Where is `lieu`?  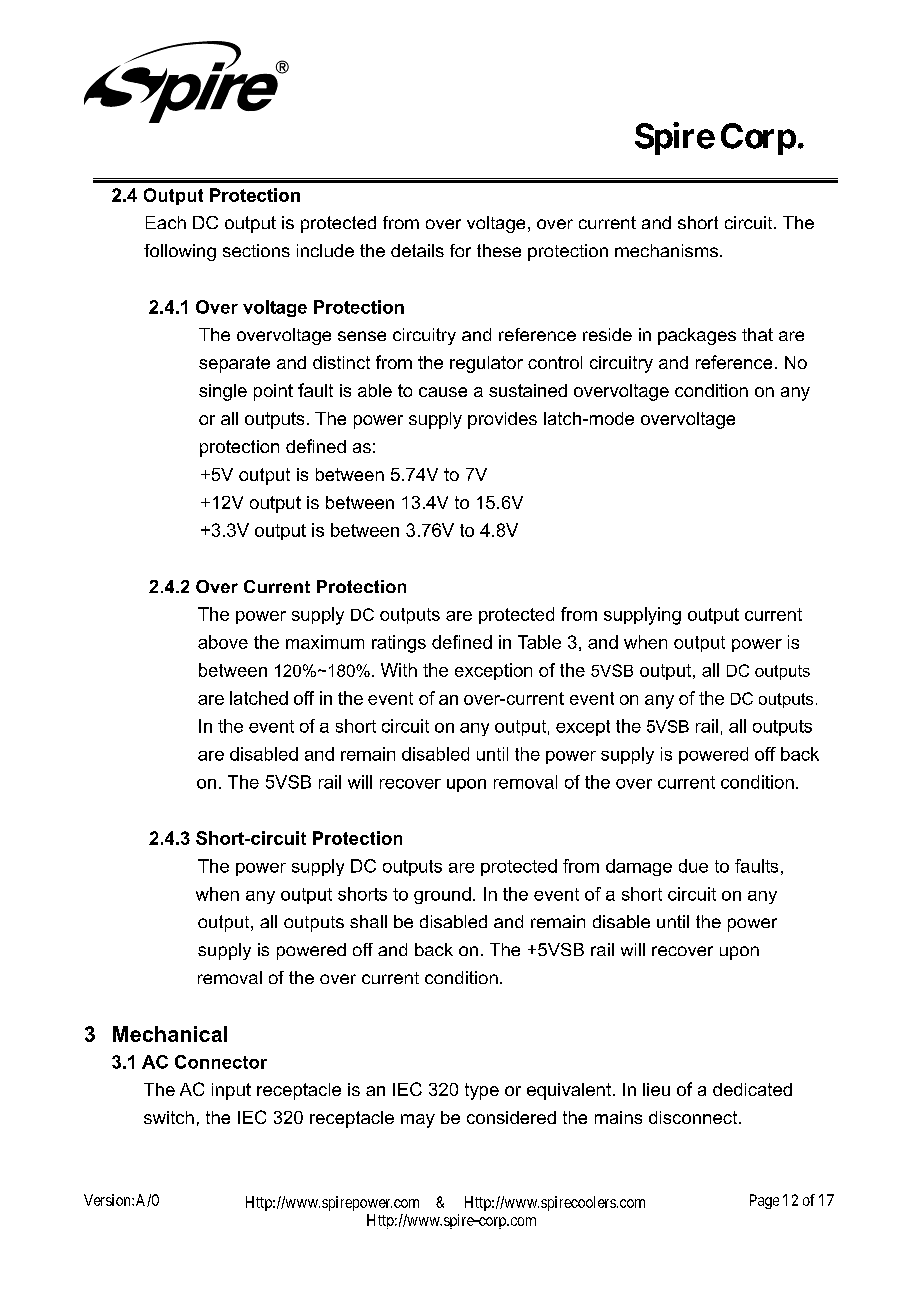 lieu is located at coordinates (656, 1089).
